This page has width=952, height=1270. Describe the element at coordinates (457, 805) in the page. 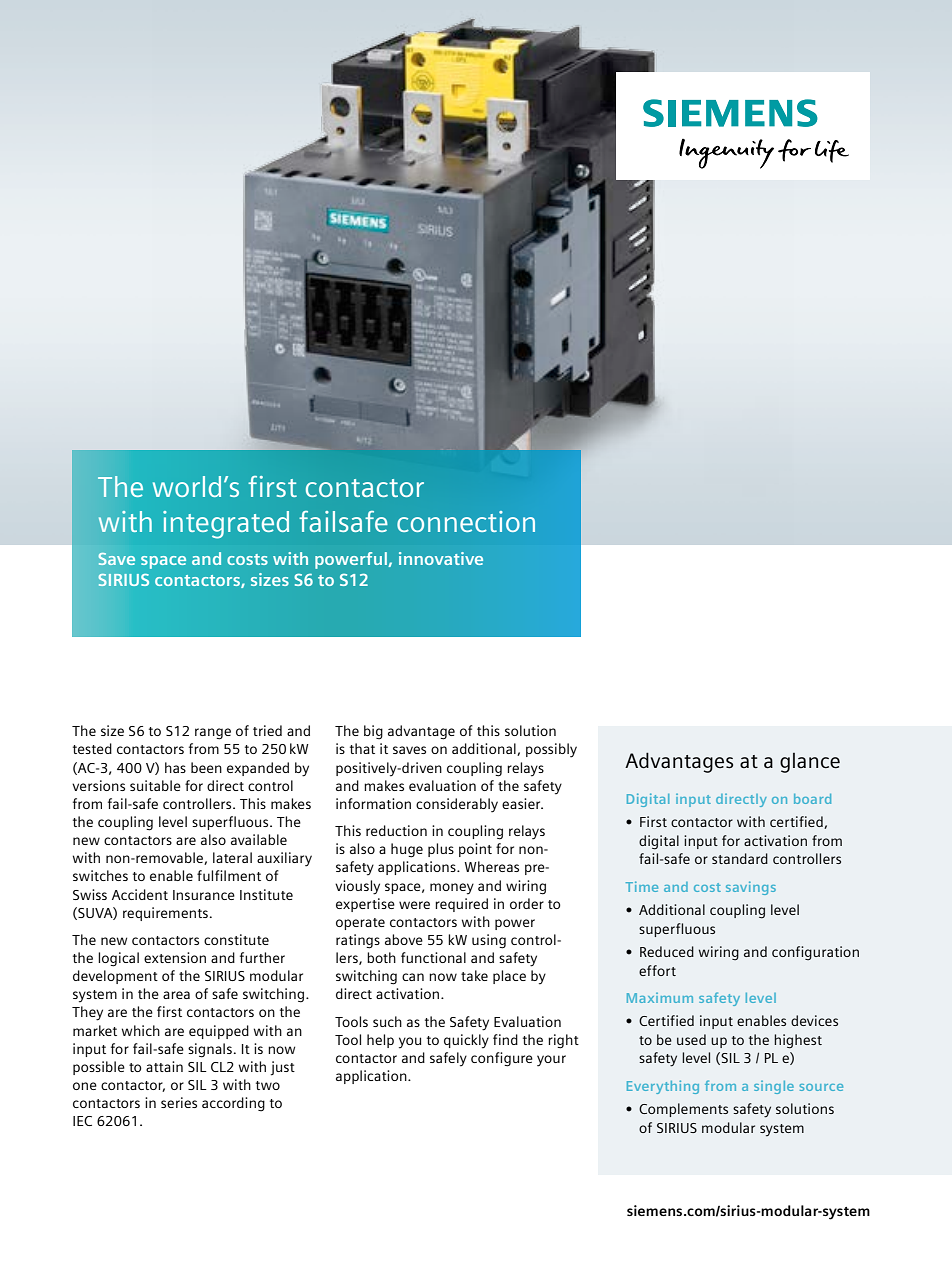

I see `considerably` at that location.
